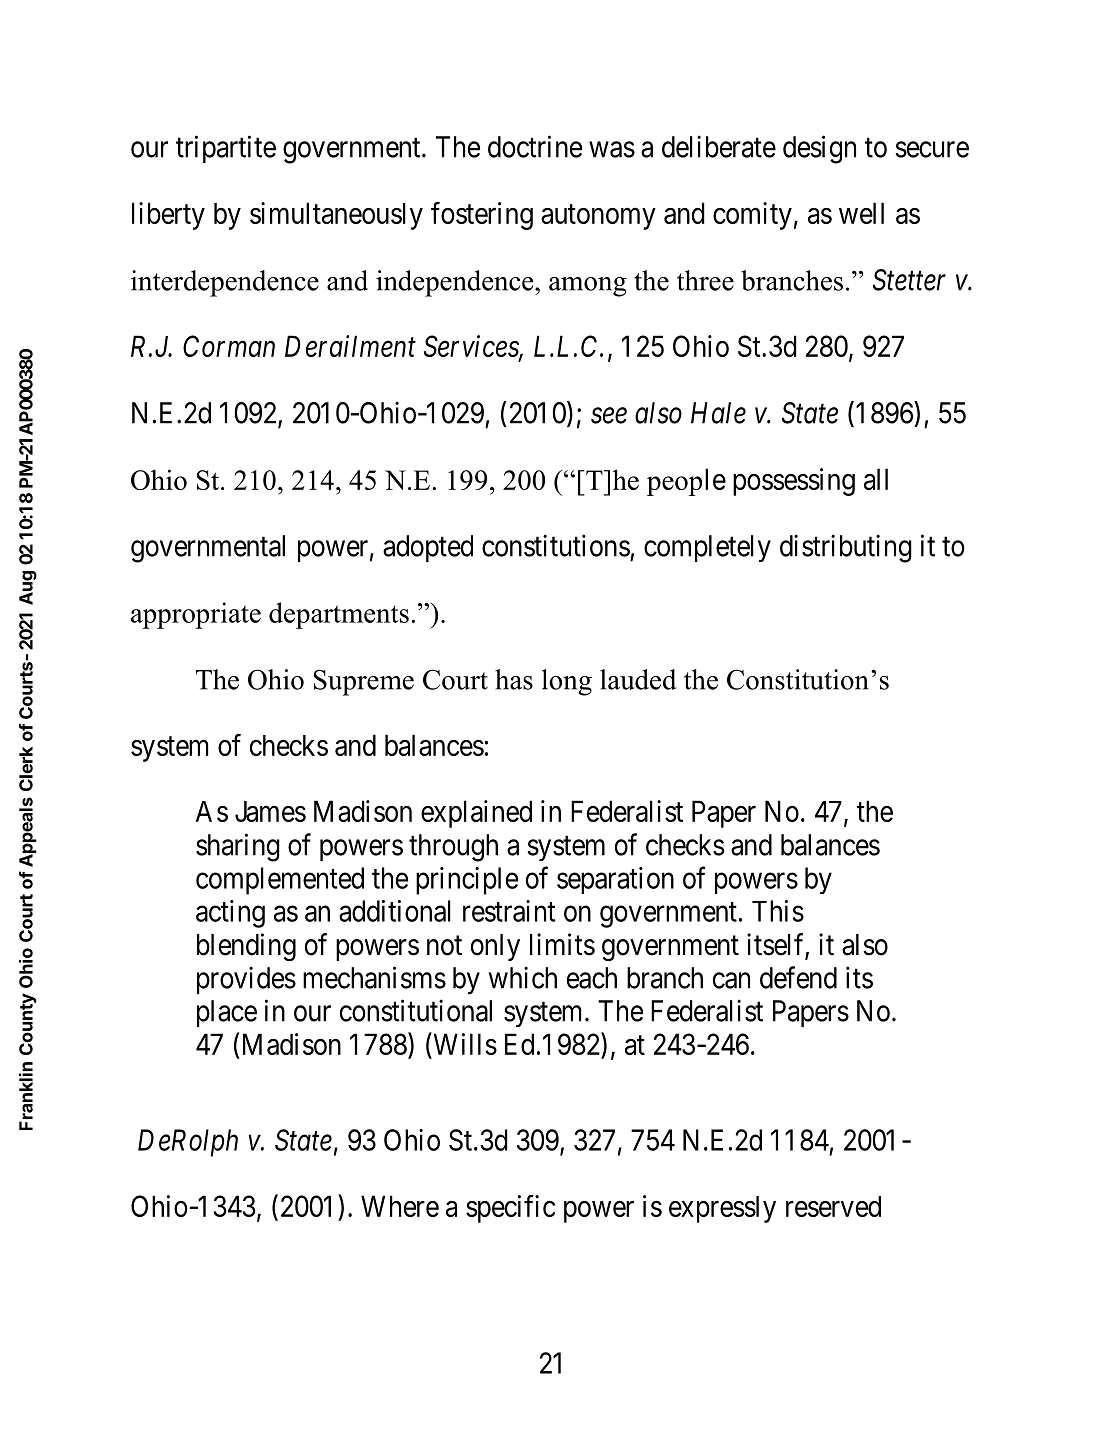 This document has height=1431, width=1105. Describe the element at coordinates (819, 149) in the document. I see `design` at that location.
